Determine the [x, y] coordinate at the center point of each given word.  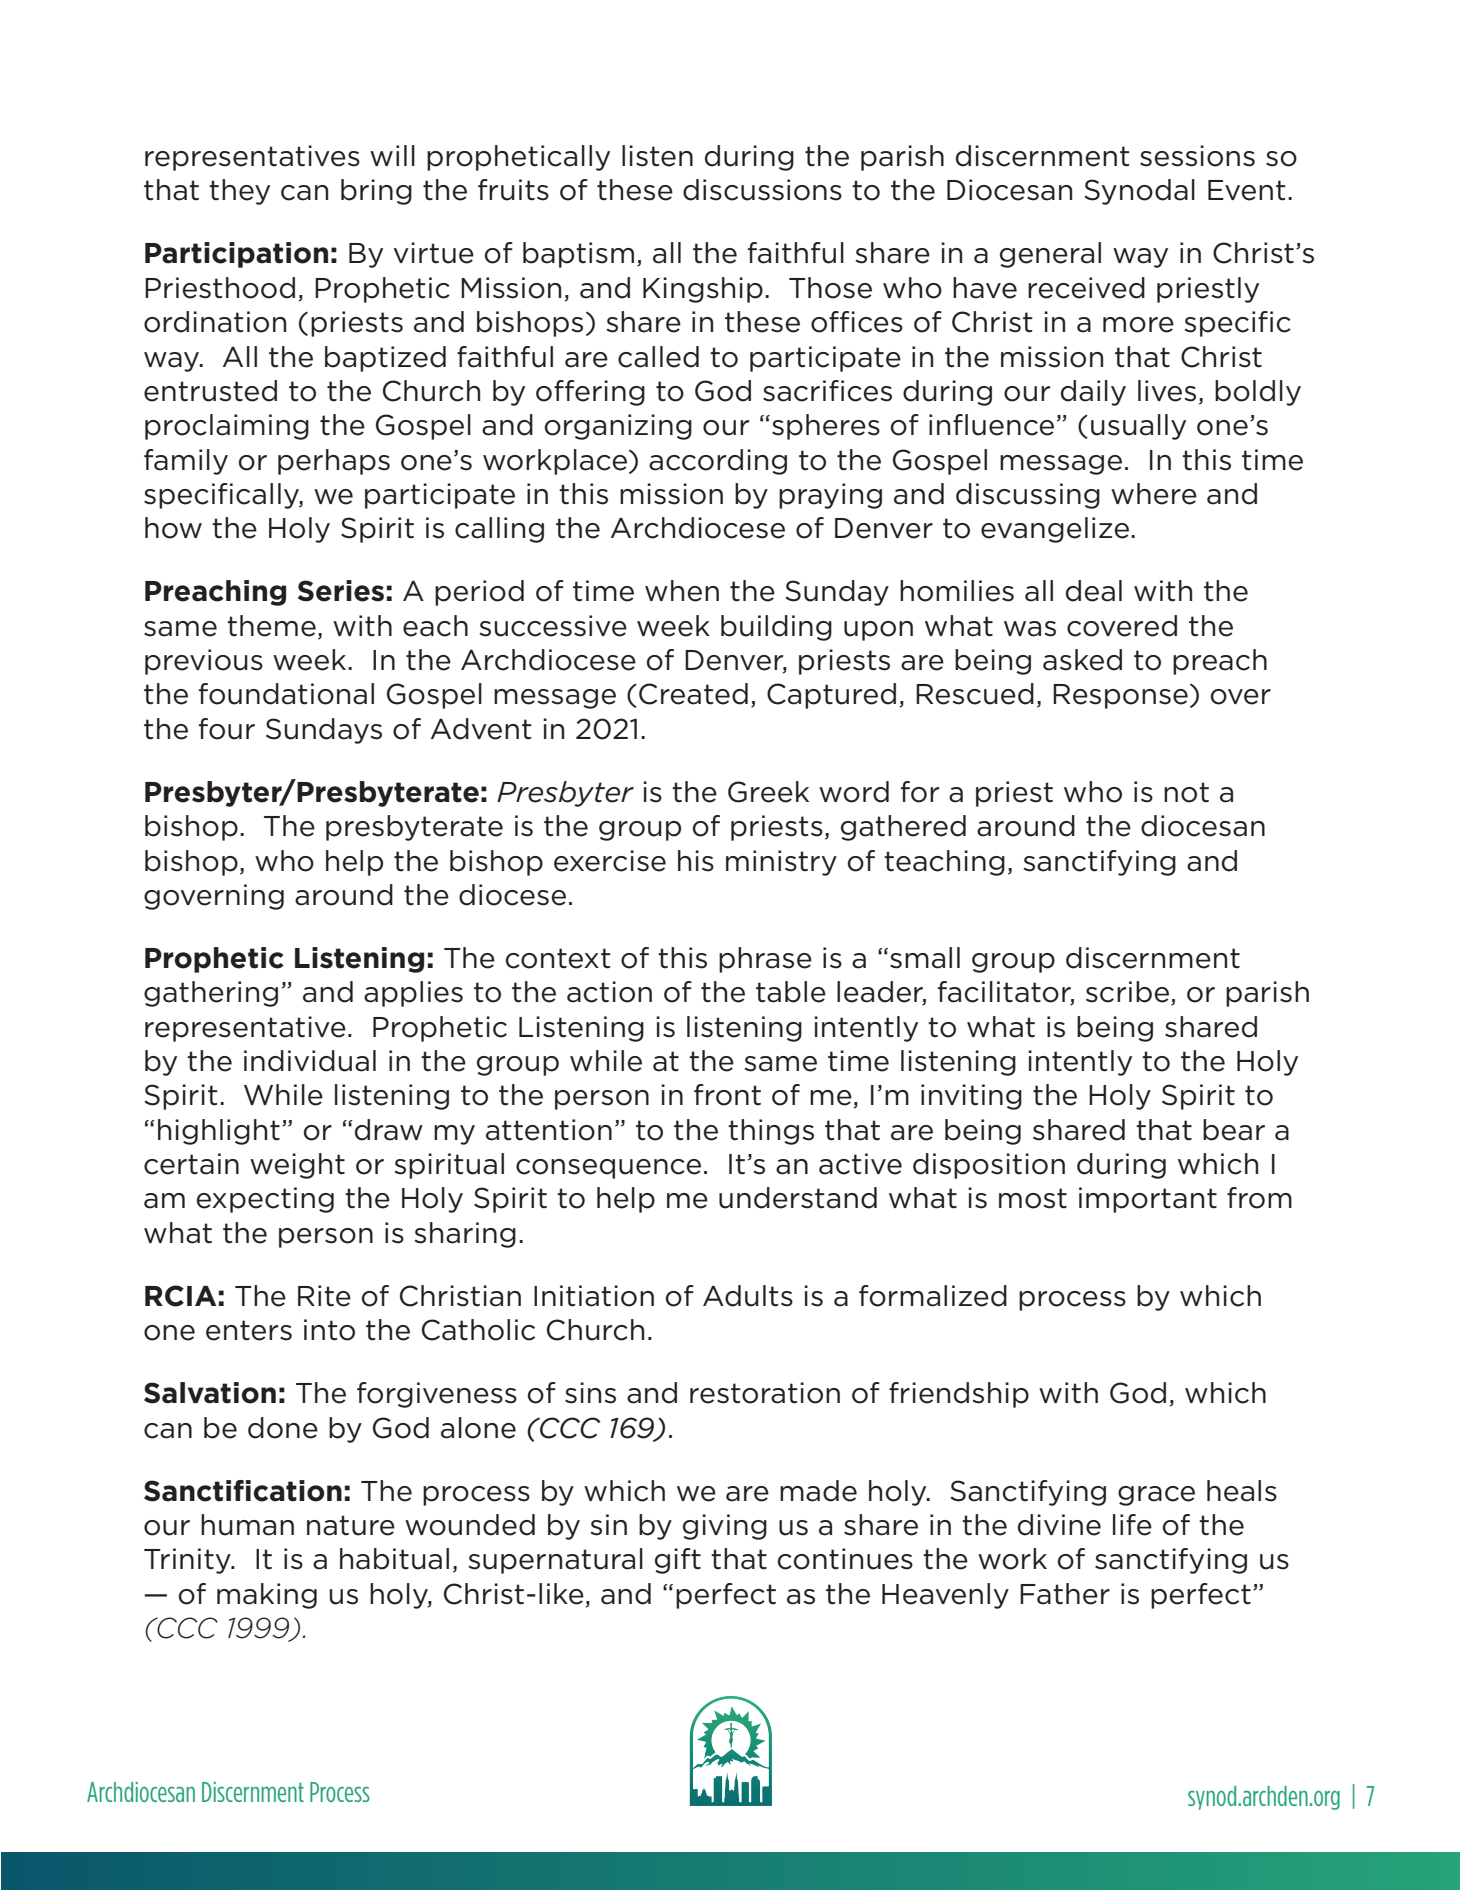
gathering [211, 994]
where [1154, 494]
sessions [1197, 156]
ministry [781, 863]
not [1186, 792]
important [1148, 1200]
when [682, 591]
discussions [762, 190]
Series [341, 591]
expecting [265, 1200]
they [239, 192]
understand [798, 1198]
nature [351, 1525]
